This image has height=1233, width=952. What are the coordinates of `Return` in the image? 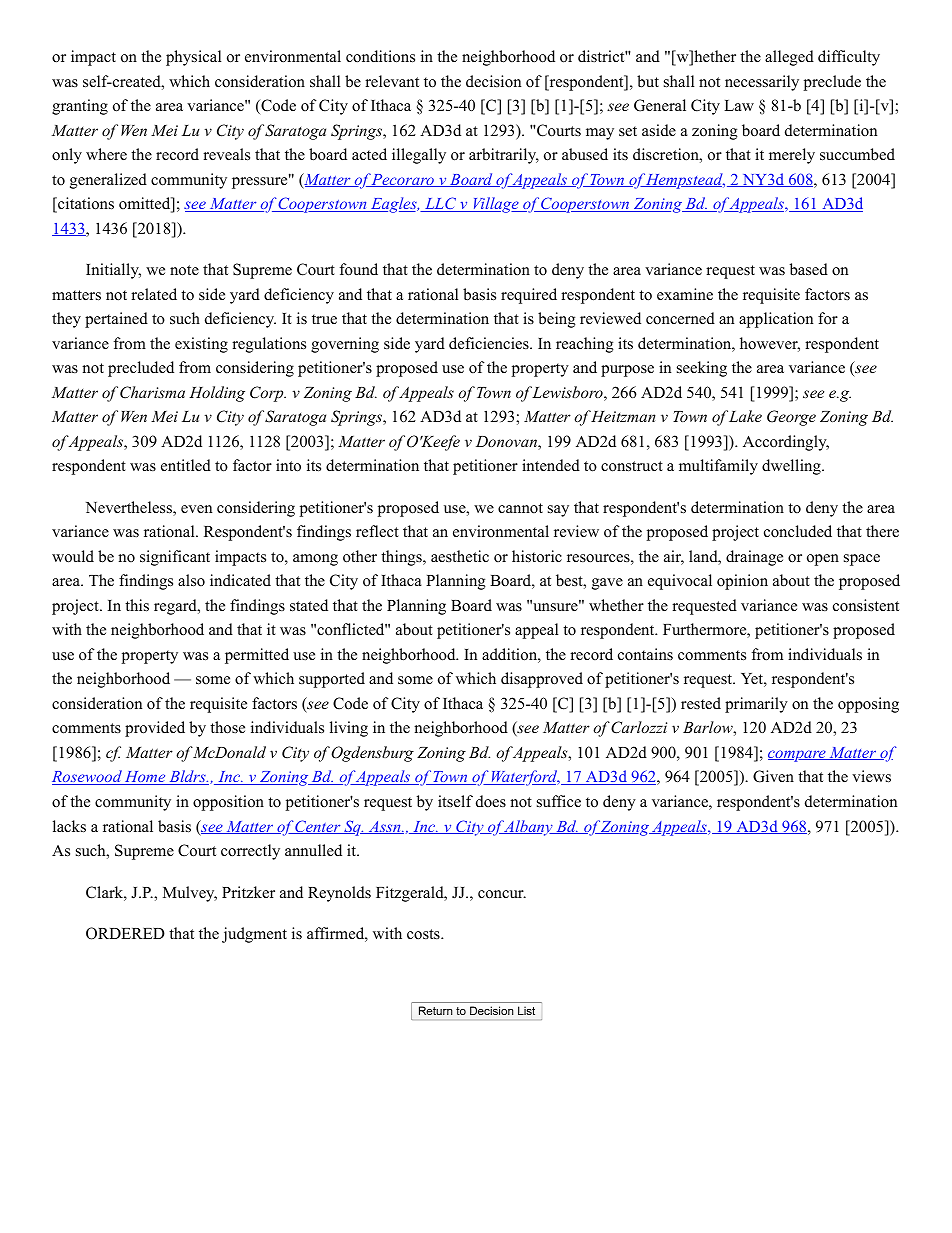 It's located at (435, 1010).
